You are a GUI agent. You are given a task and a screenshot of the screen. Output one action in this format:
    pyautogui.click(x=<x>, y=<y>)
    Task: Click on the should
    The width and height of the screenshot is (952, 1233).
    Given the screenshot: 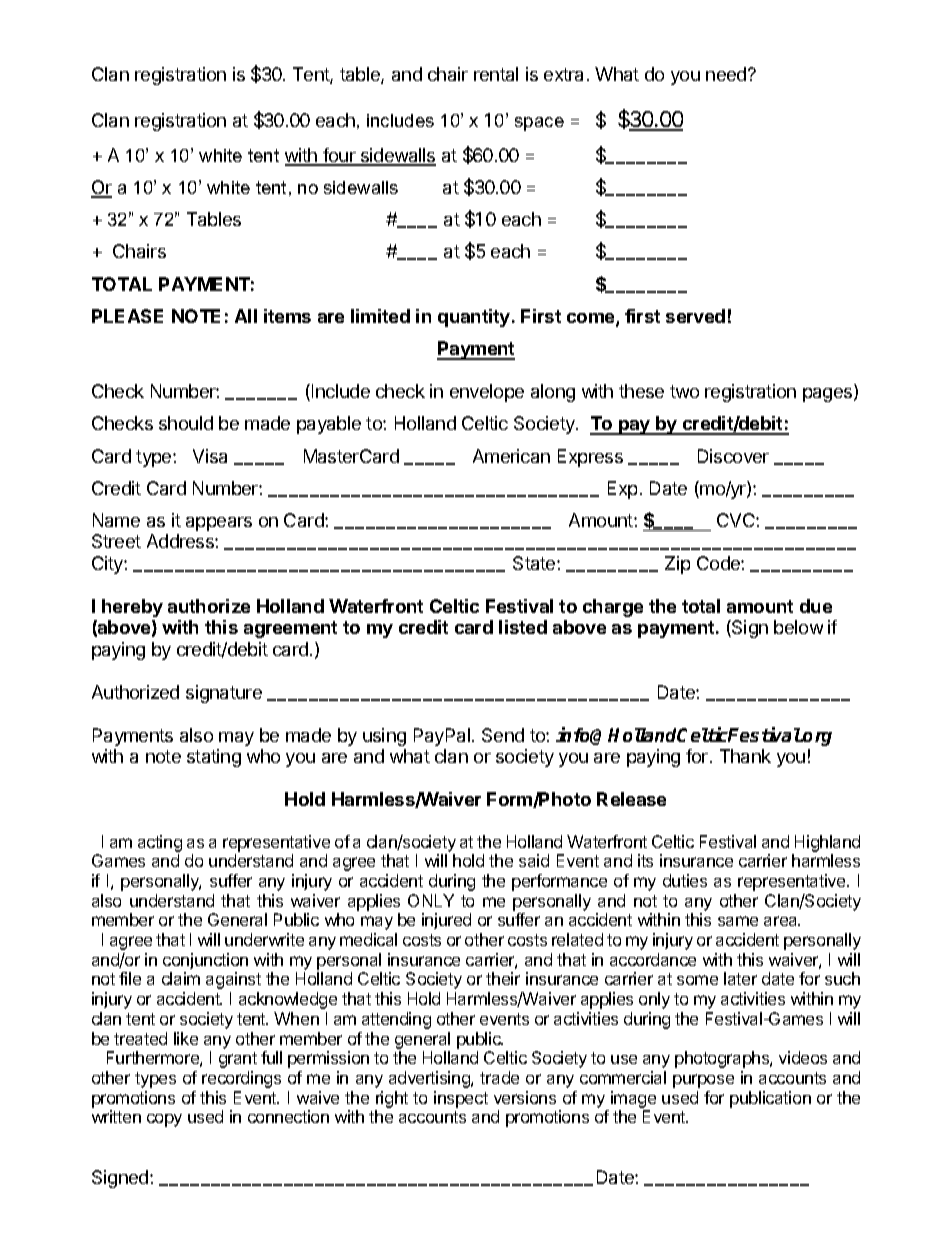 What is the action you would take?
    pyautogui.click(x=186, y=423)
